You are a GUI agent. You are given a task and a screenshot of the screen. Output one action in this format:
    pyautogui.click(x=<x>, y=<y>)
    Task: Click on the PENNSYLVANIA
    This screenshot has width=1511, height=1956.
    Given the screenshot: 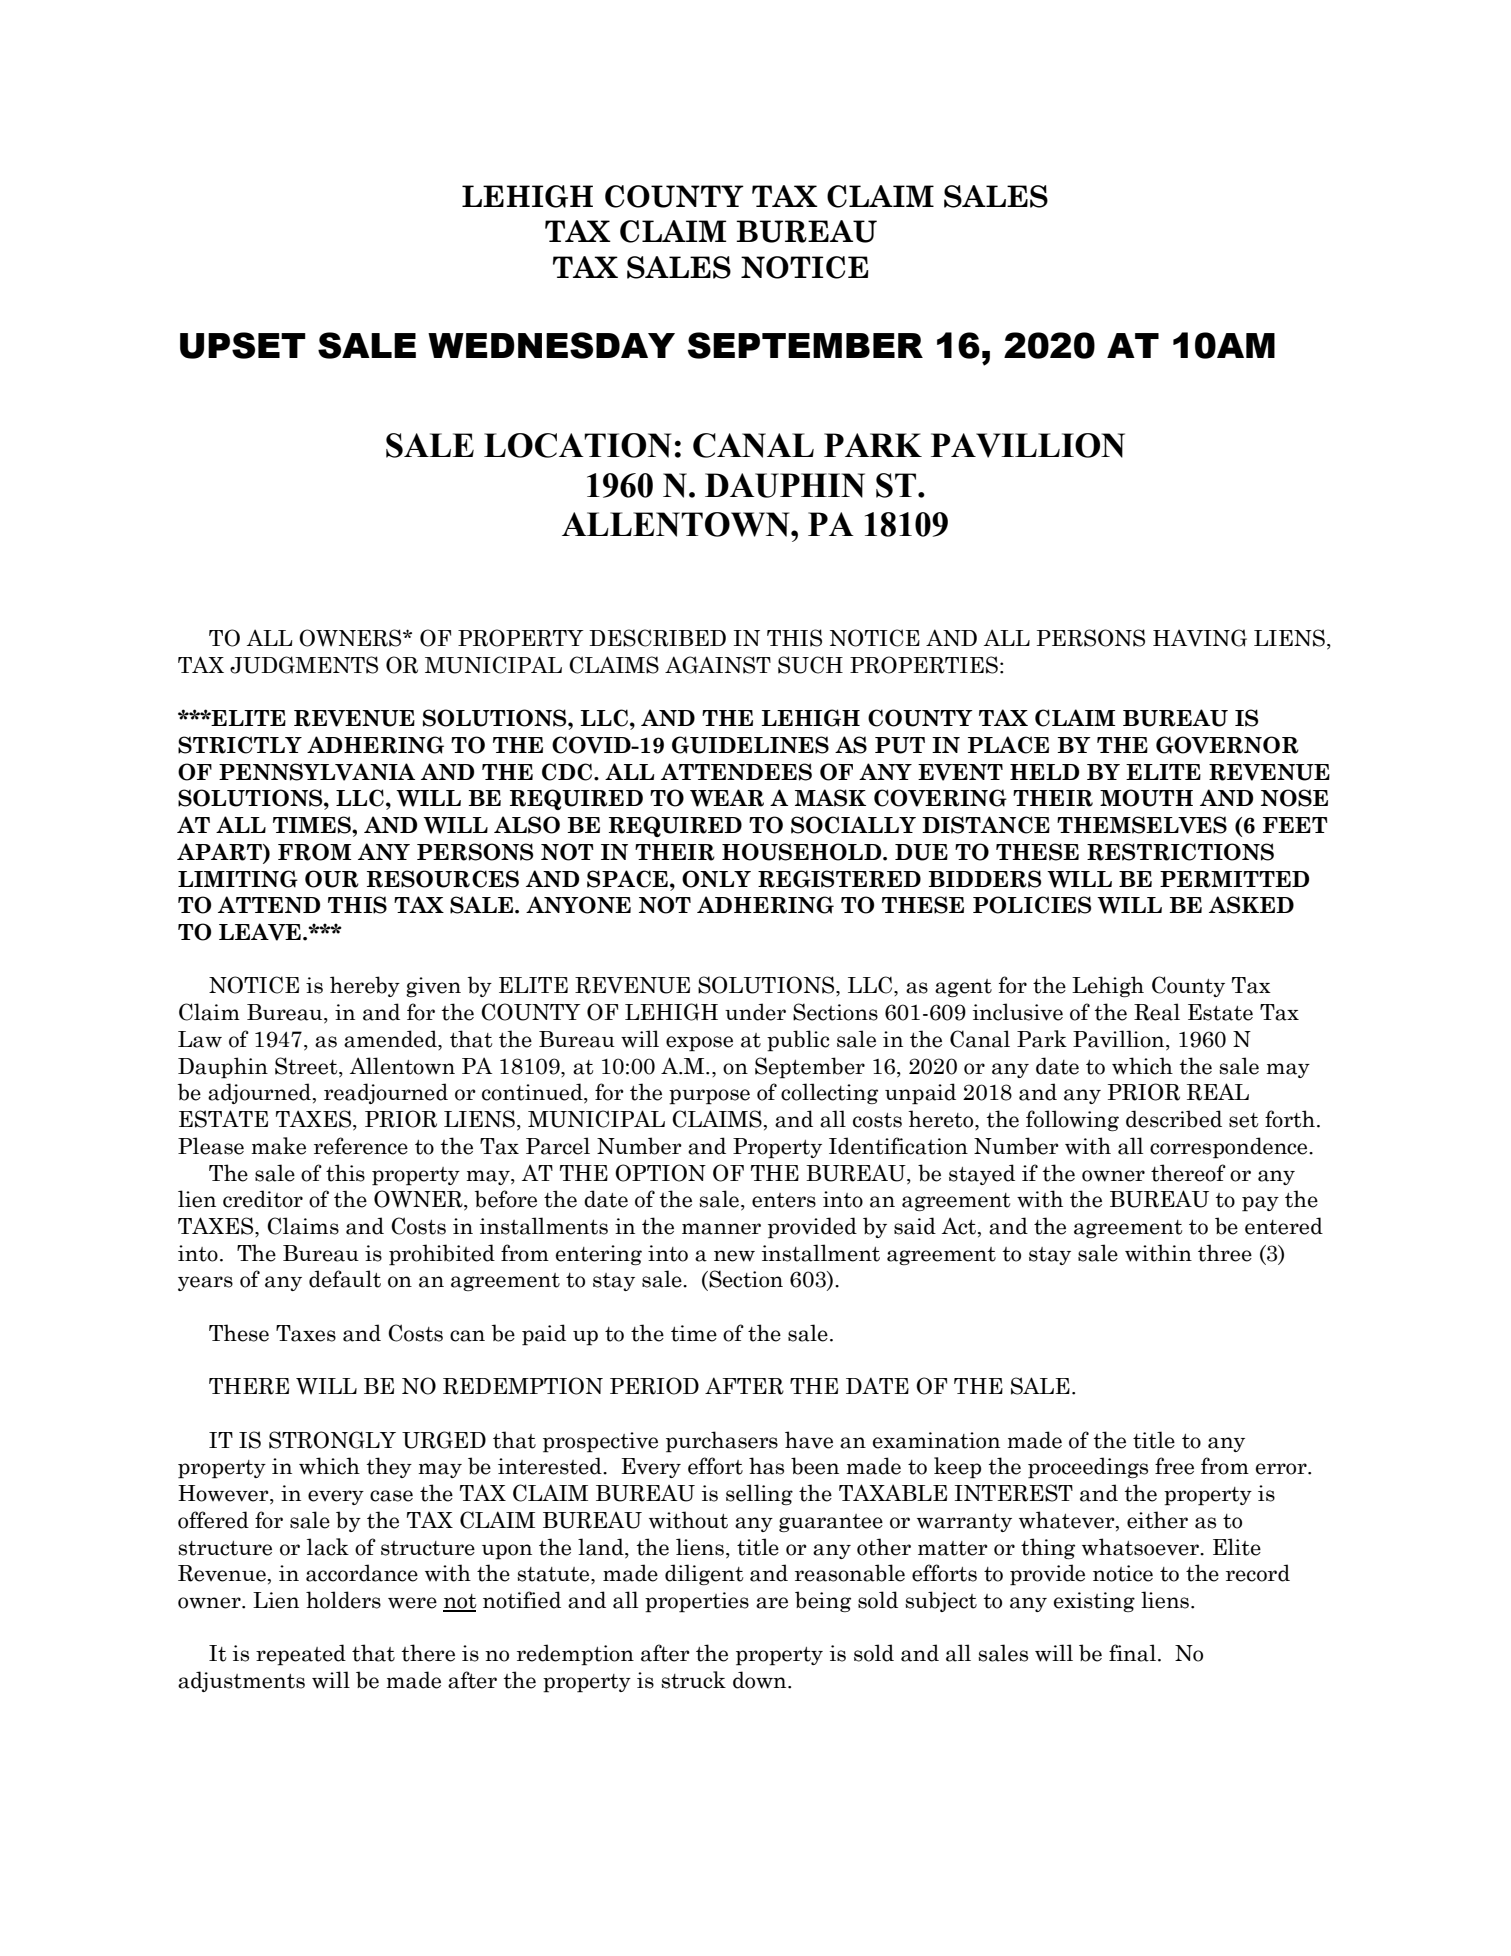 What is the action you would take?
    pyautogui.click(x=317, y=772)
